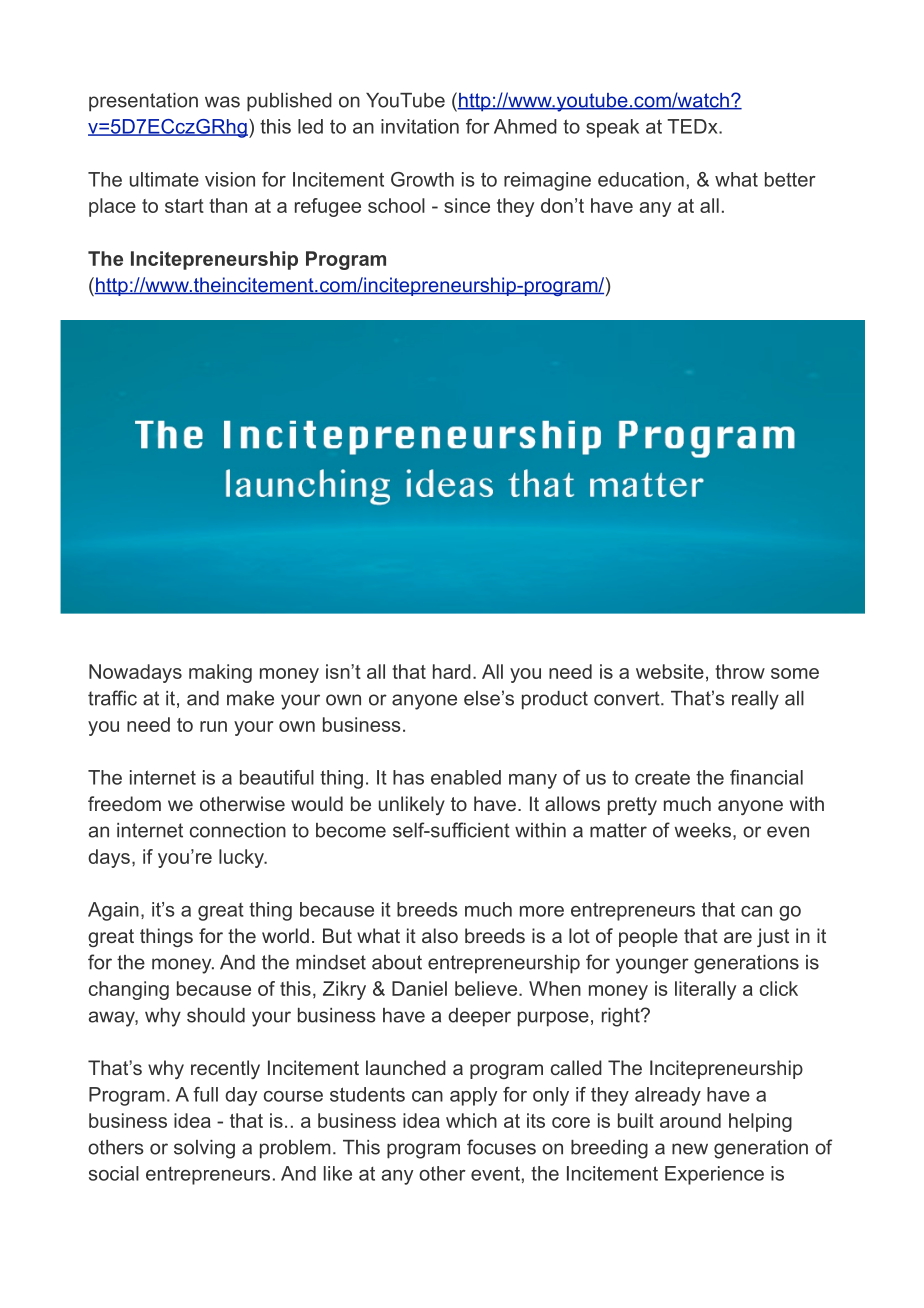 This screenshot has height=1308, width=924. I want to click on education, so click(641, 179).
